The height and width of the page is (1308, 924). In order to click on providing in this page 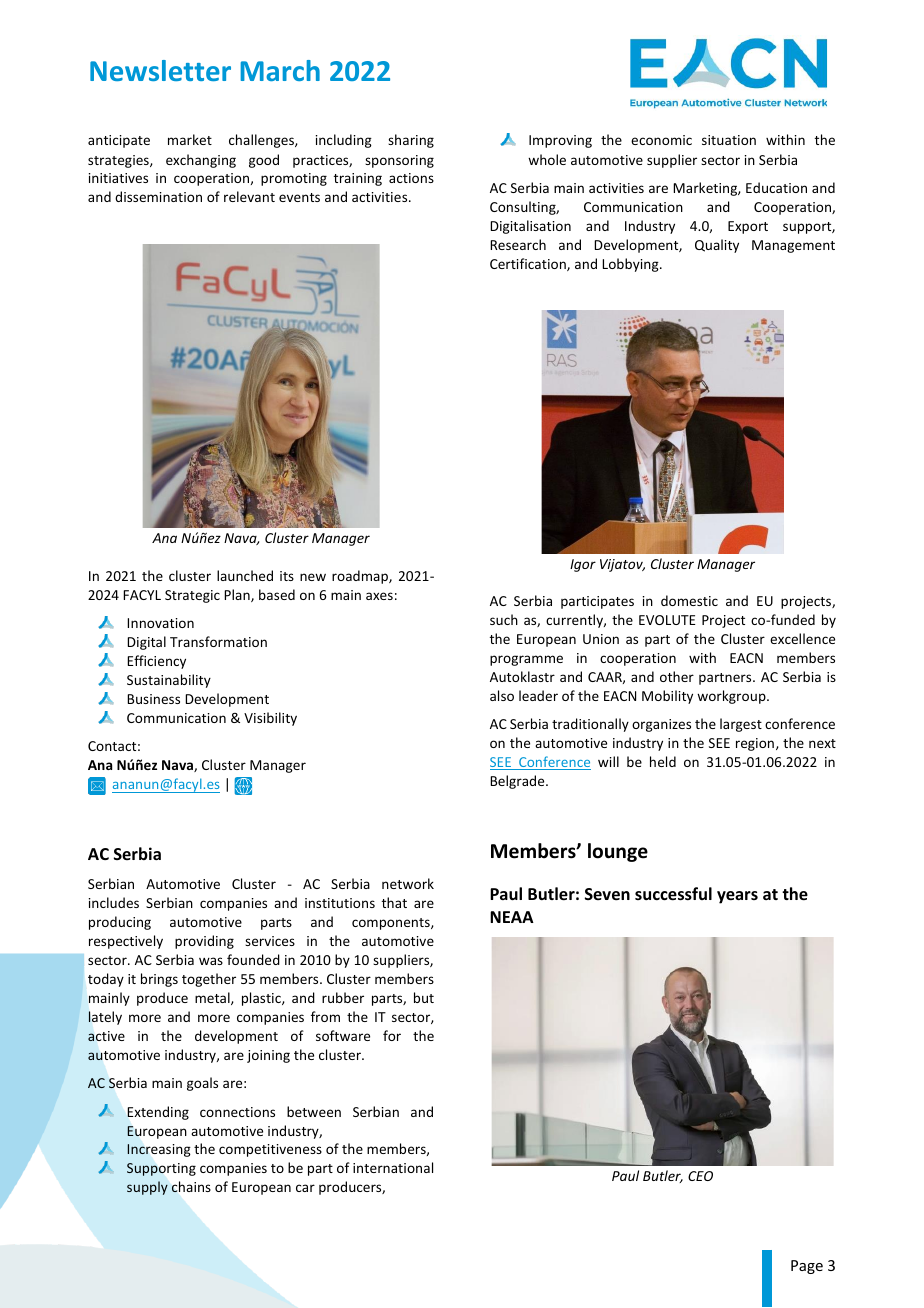, I will do `click(204, 942)`.
